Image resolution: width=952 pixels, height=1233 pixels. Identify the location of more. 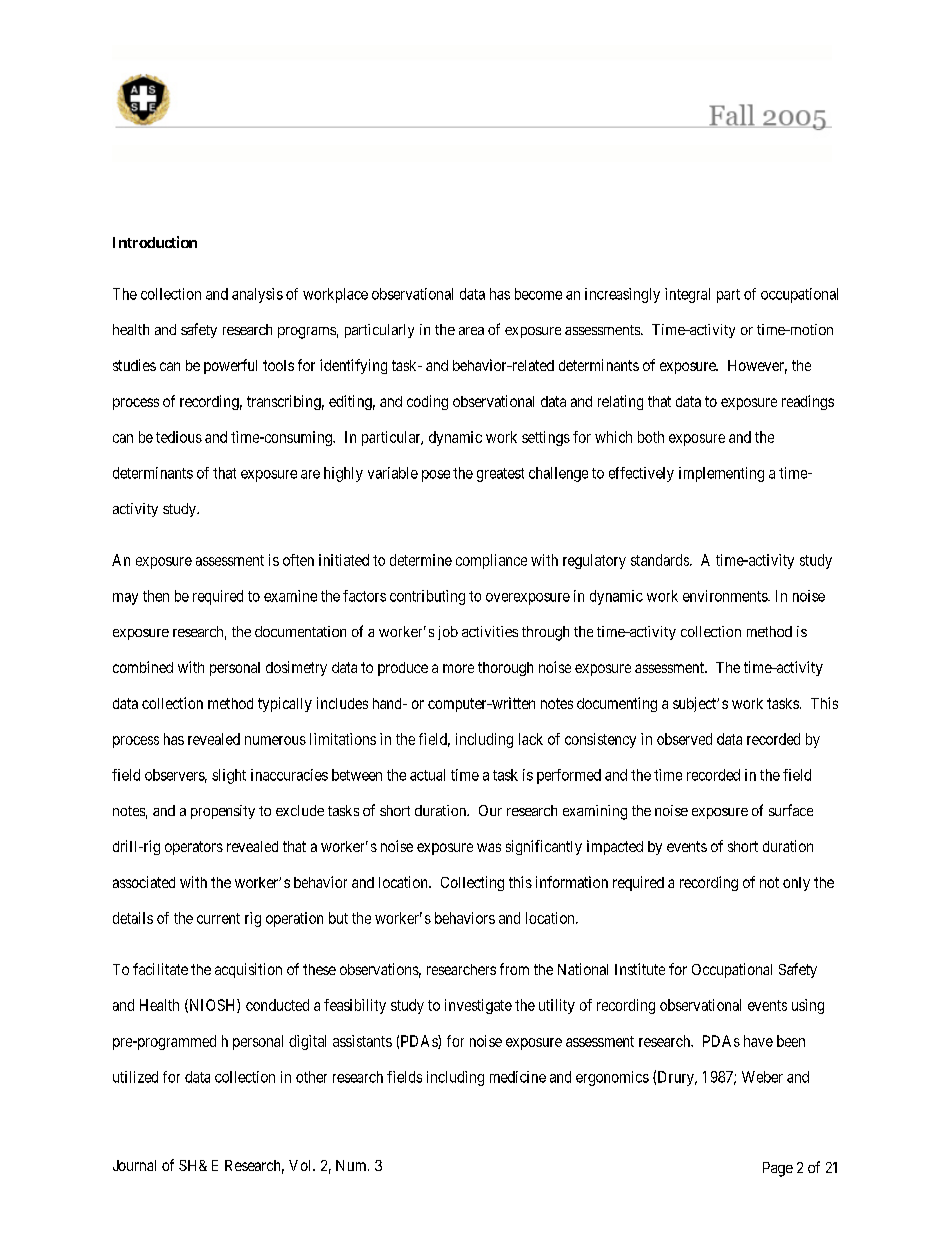
(458, 668).
